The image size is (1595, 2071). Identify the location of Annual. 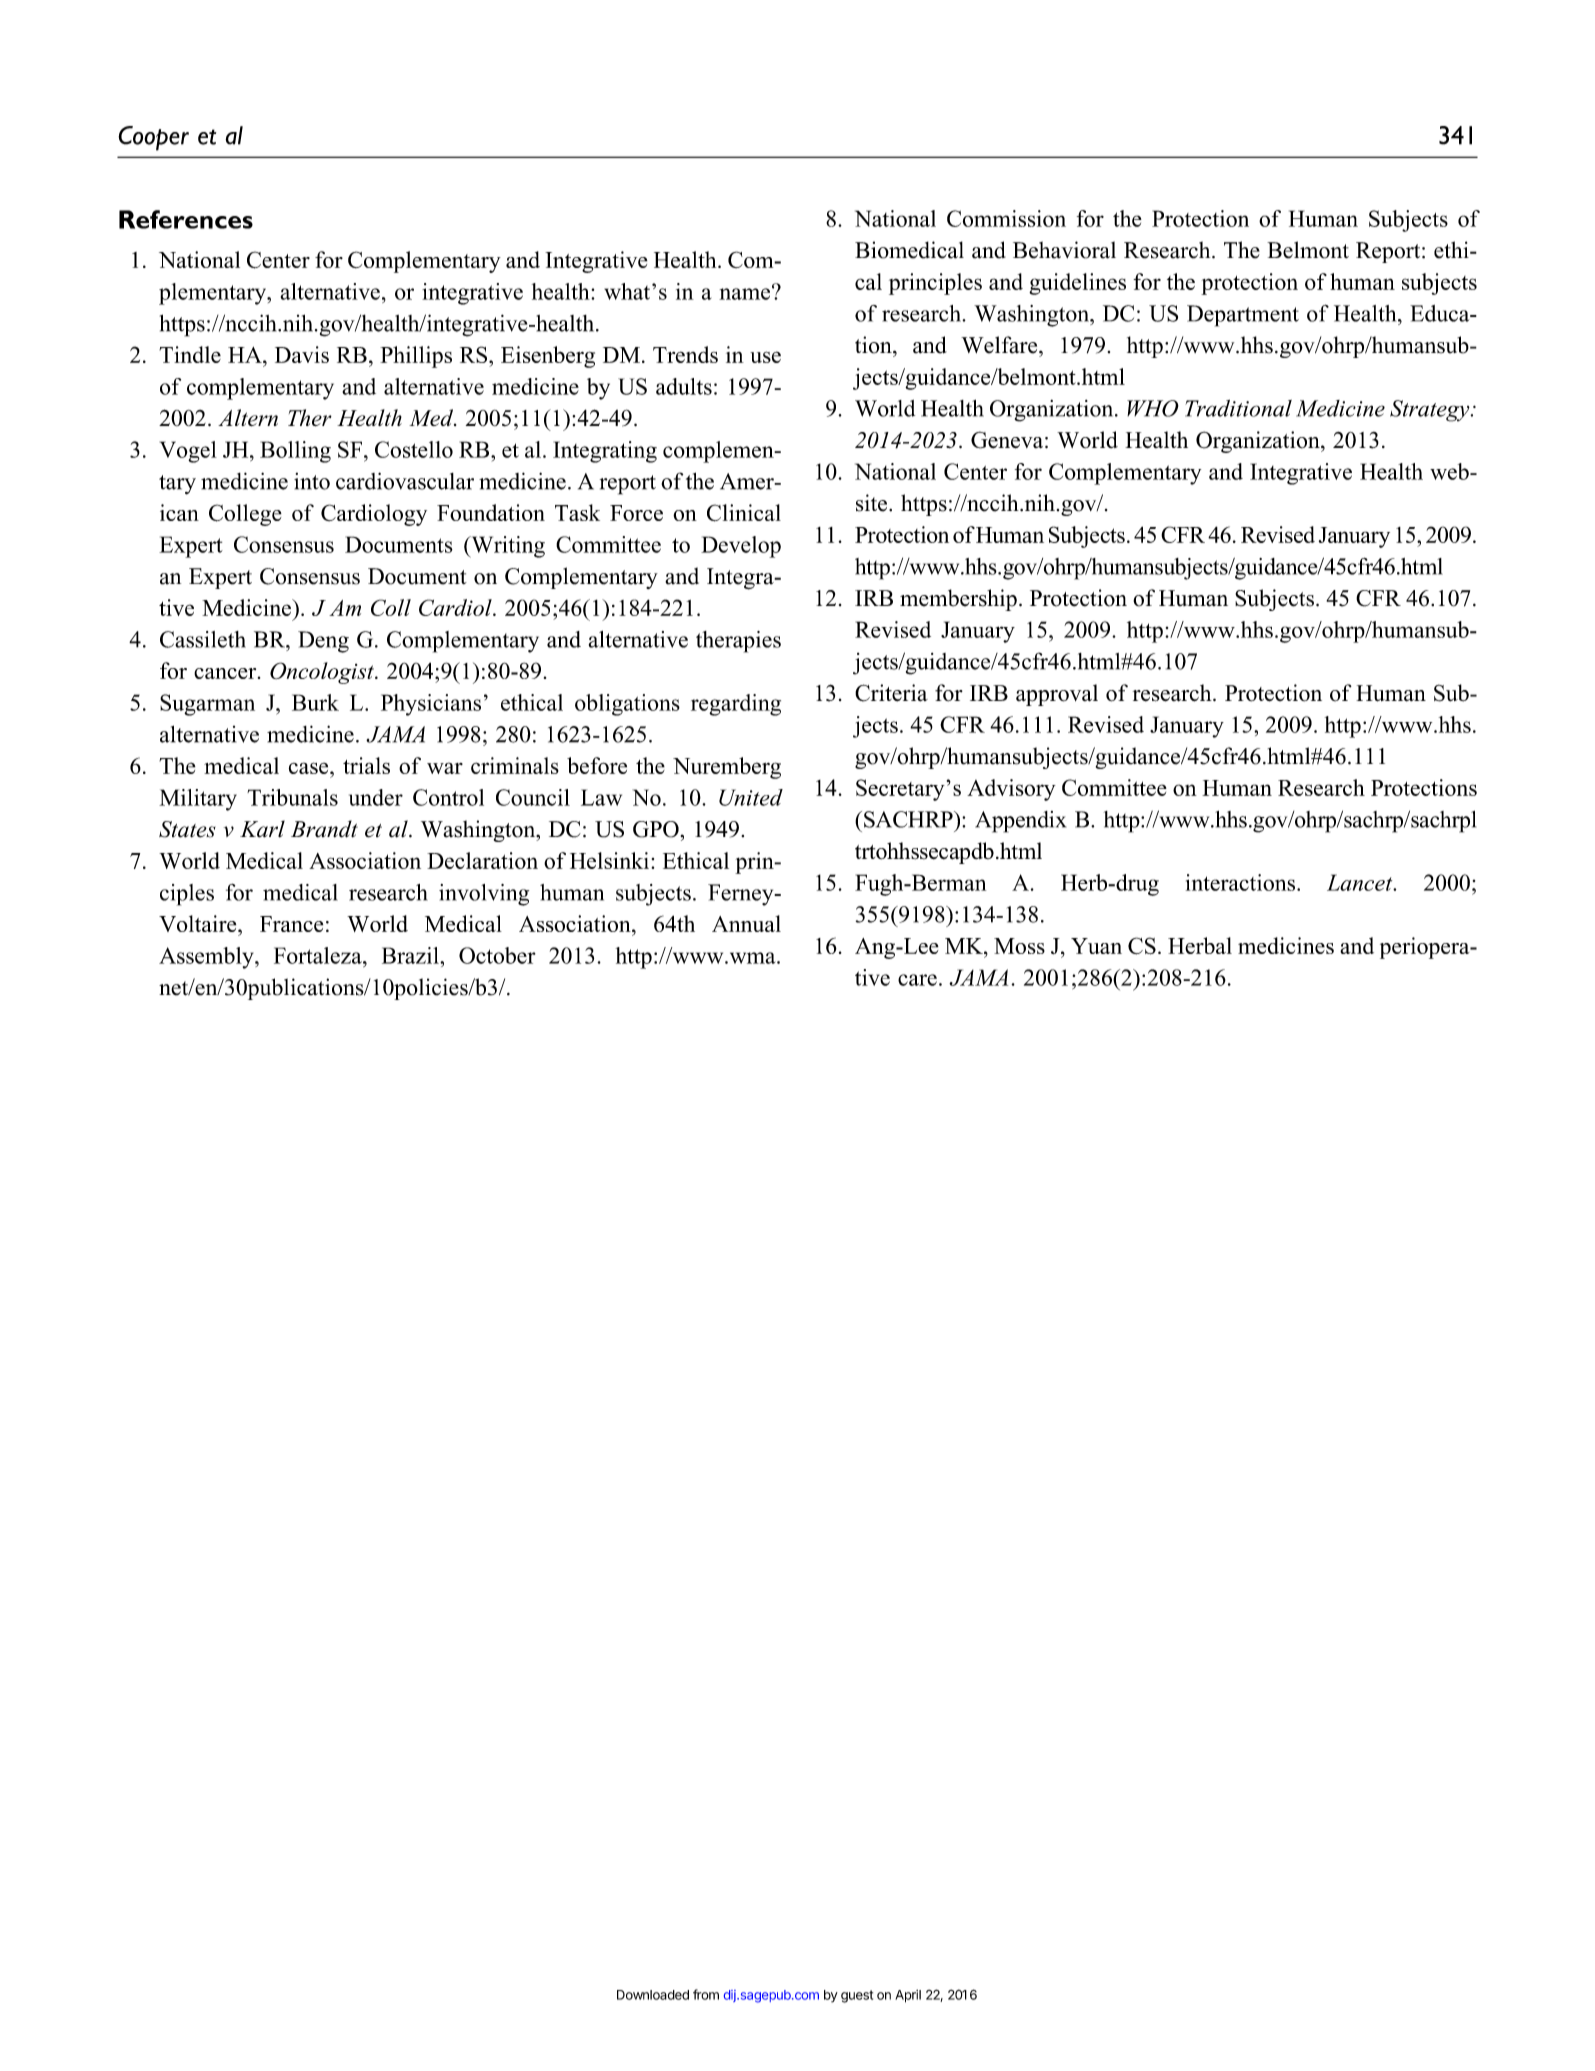
(746, 923).
